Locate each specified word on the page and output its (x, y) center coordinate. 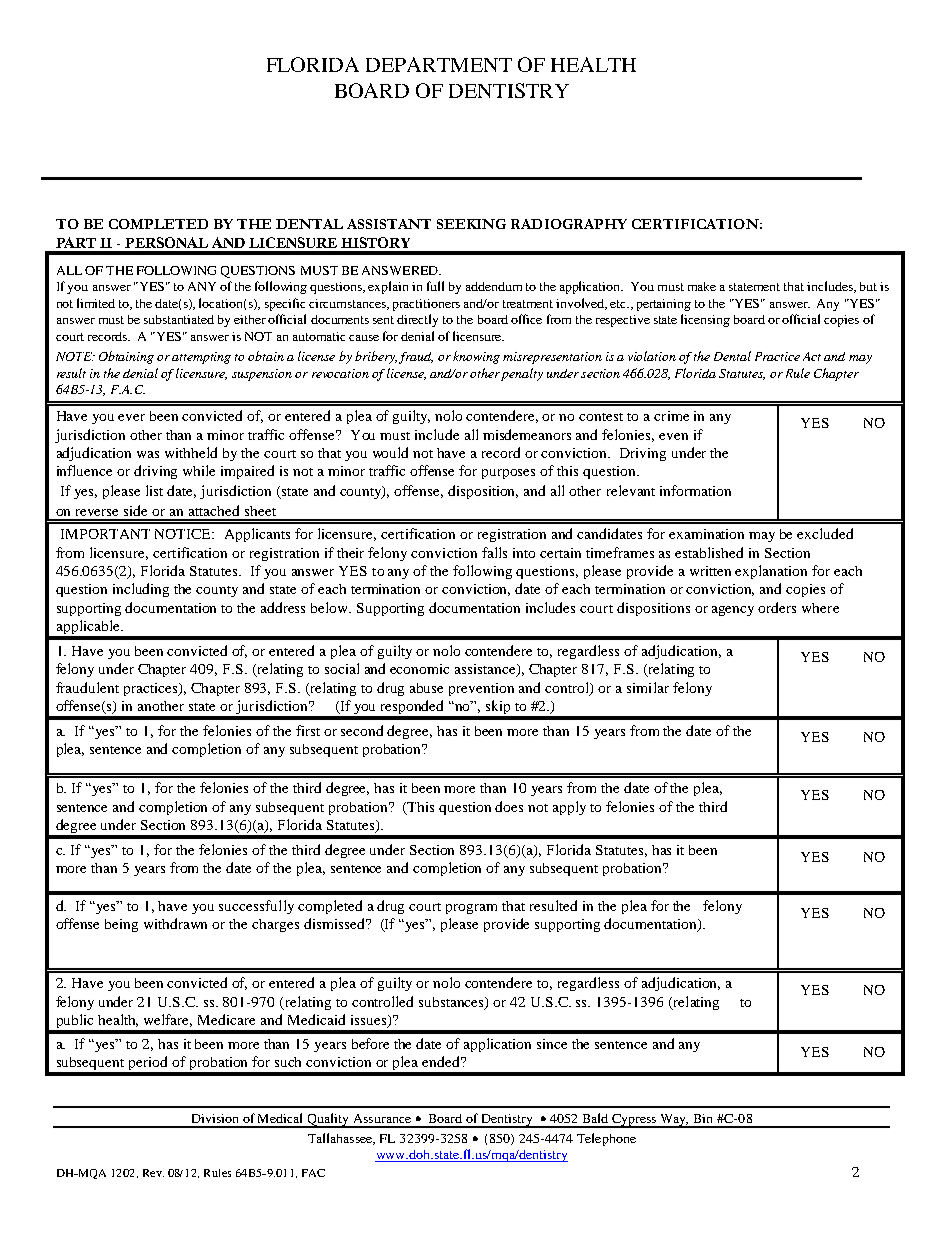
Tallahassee (341, 1139)
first (308, 730)
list (154, 490)
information (695, 490)
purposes (508, 474)
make (702, 286)
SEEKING (471, 224)
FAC (313, 1173)
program (471, 909)
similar (648, 687)
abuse (426, 688)
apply (569, 808)
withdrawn (175, 923)
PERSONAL (166, 242)
